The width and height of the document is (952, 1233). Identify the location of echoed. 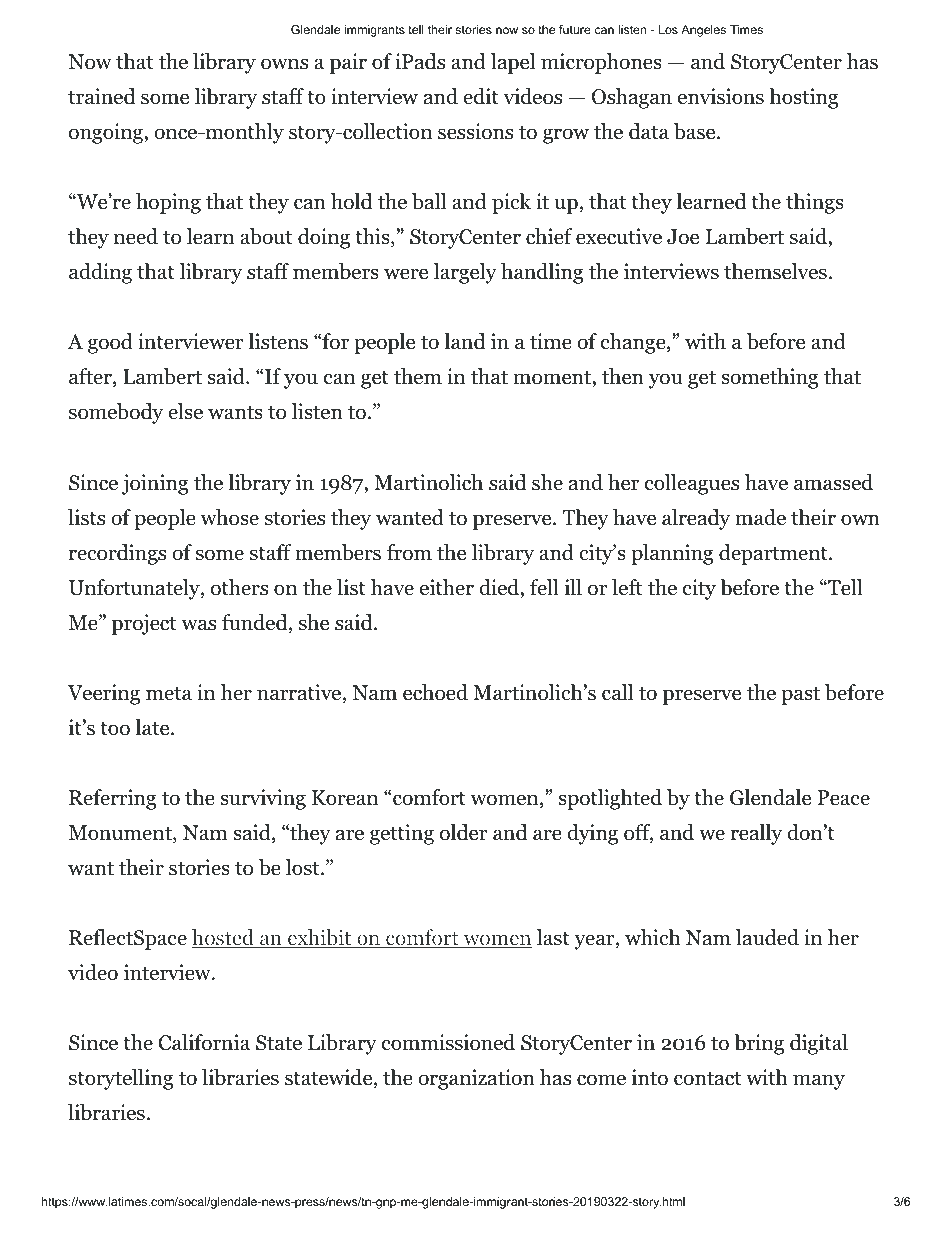
(435, 692).
